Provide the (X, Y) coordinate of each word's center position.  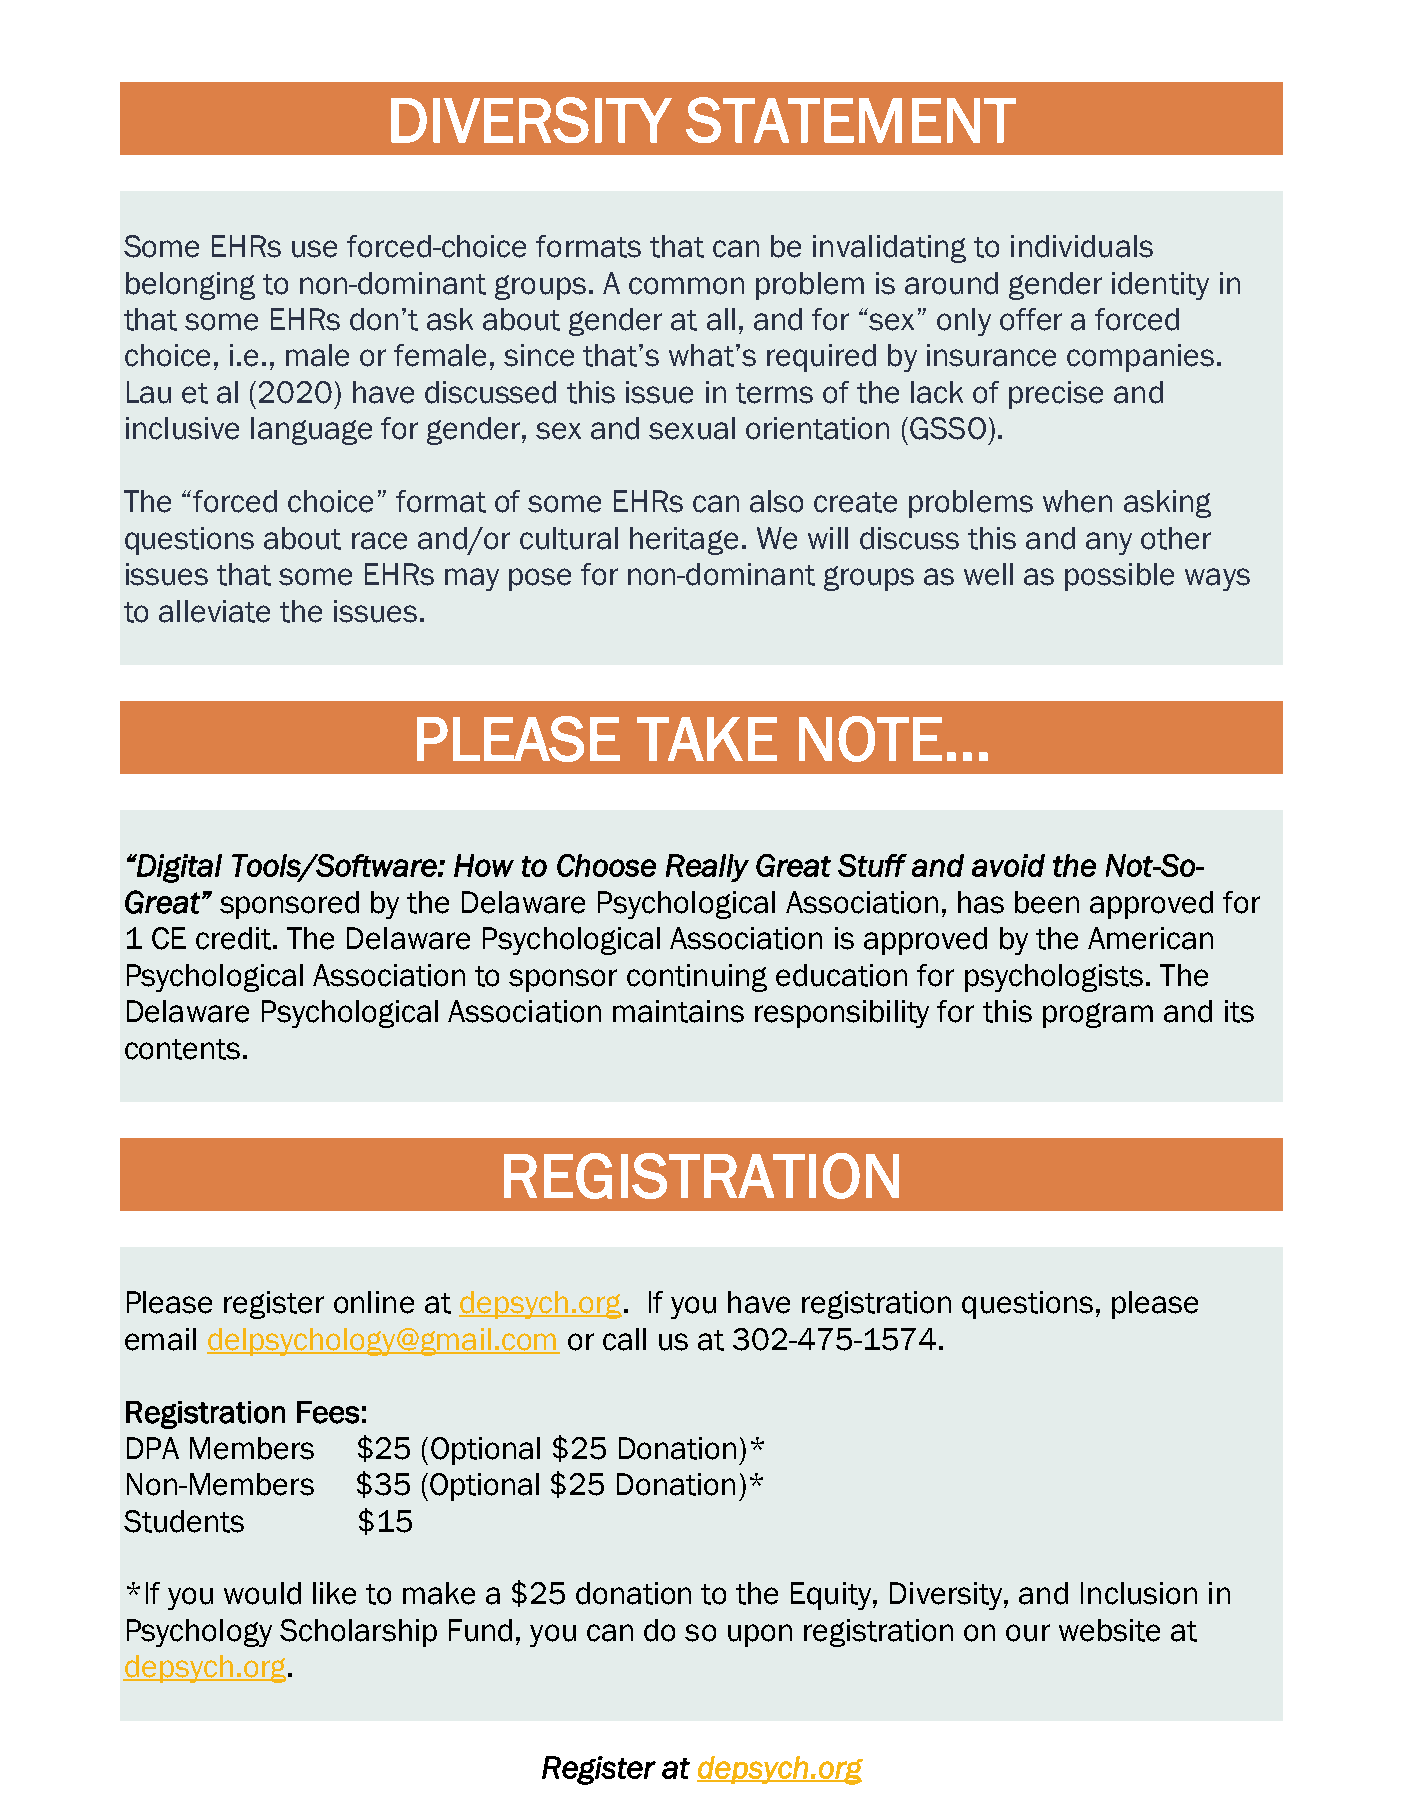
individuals (1082, 246)
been (1047, 902)
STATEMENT (851, 120)
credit (235, 938)
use (314, 249)
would (262, 1593)
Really (707, 868)
